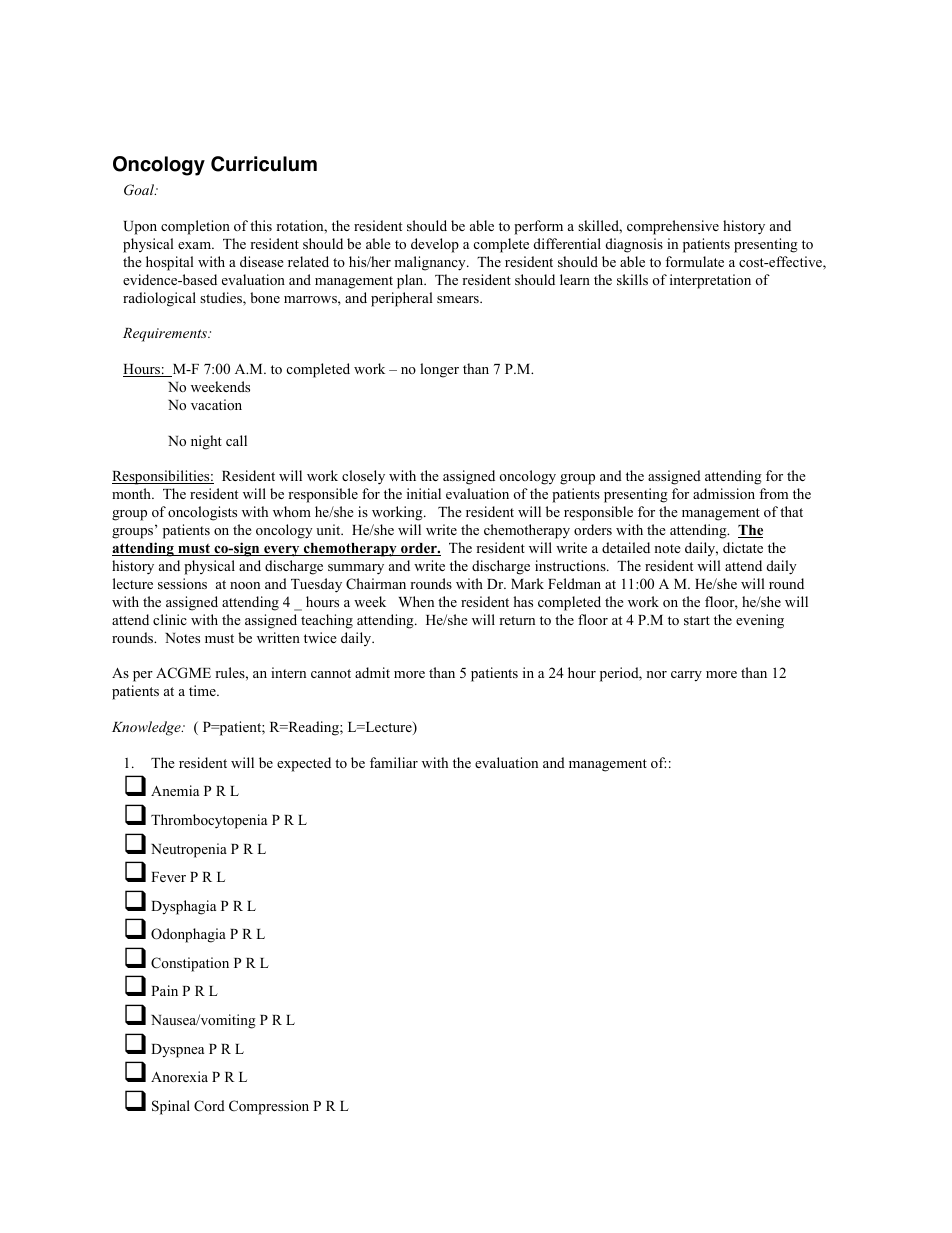  What do you see at coordinates (189, 850) in the image?
I see `Neutropenia` at bounding box center [189, 850].
